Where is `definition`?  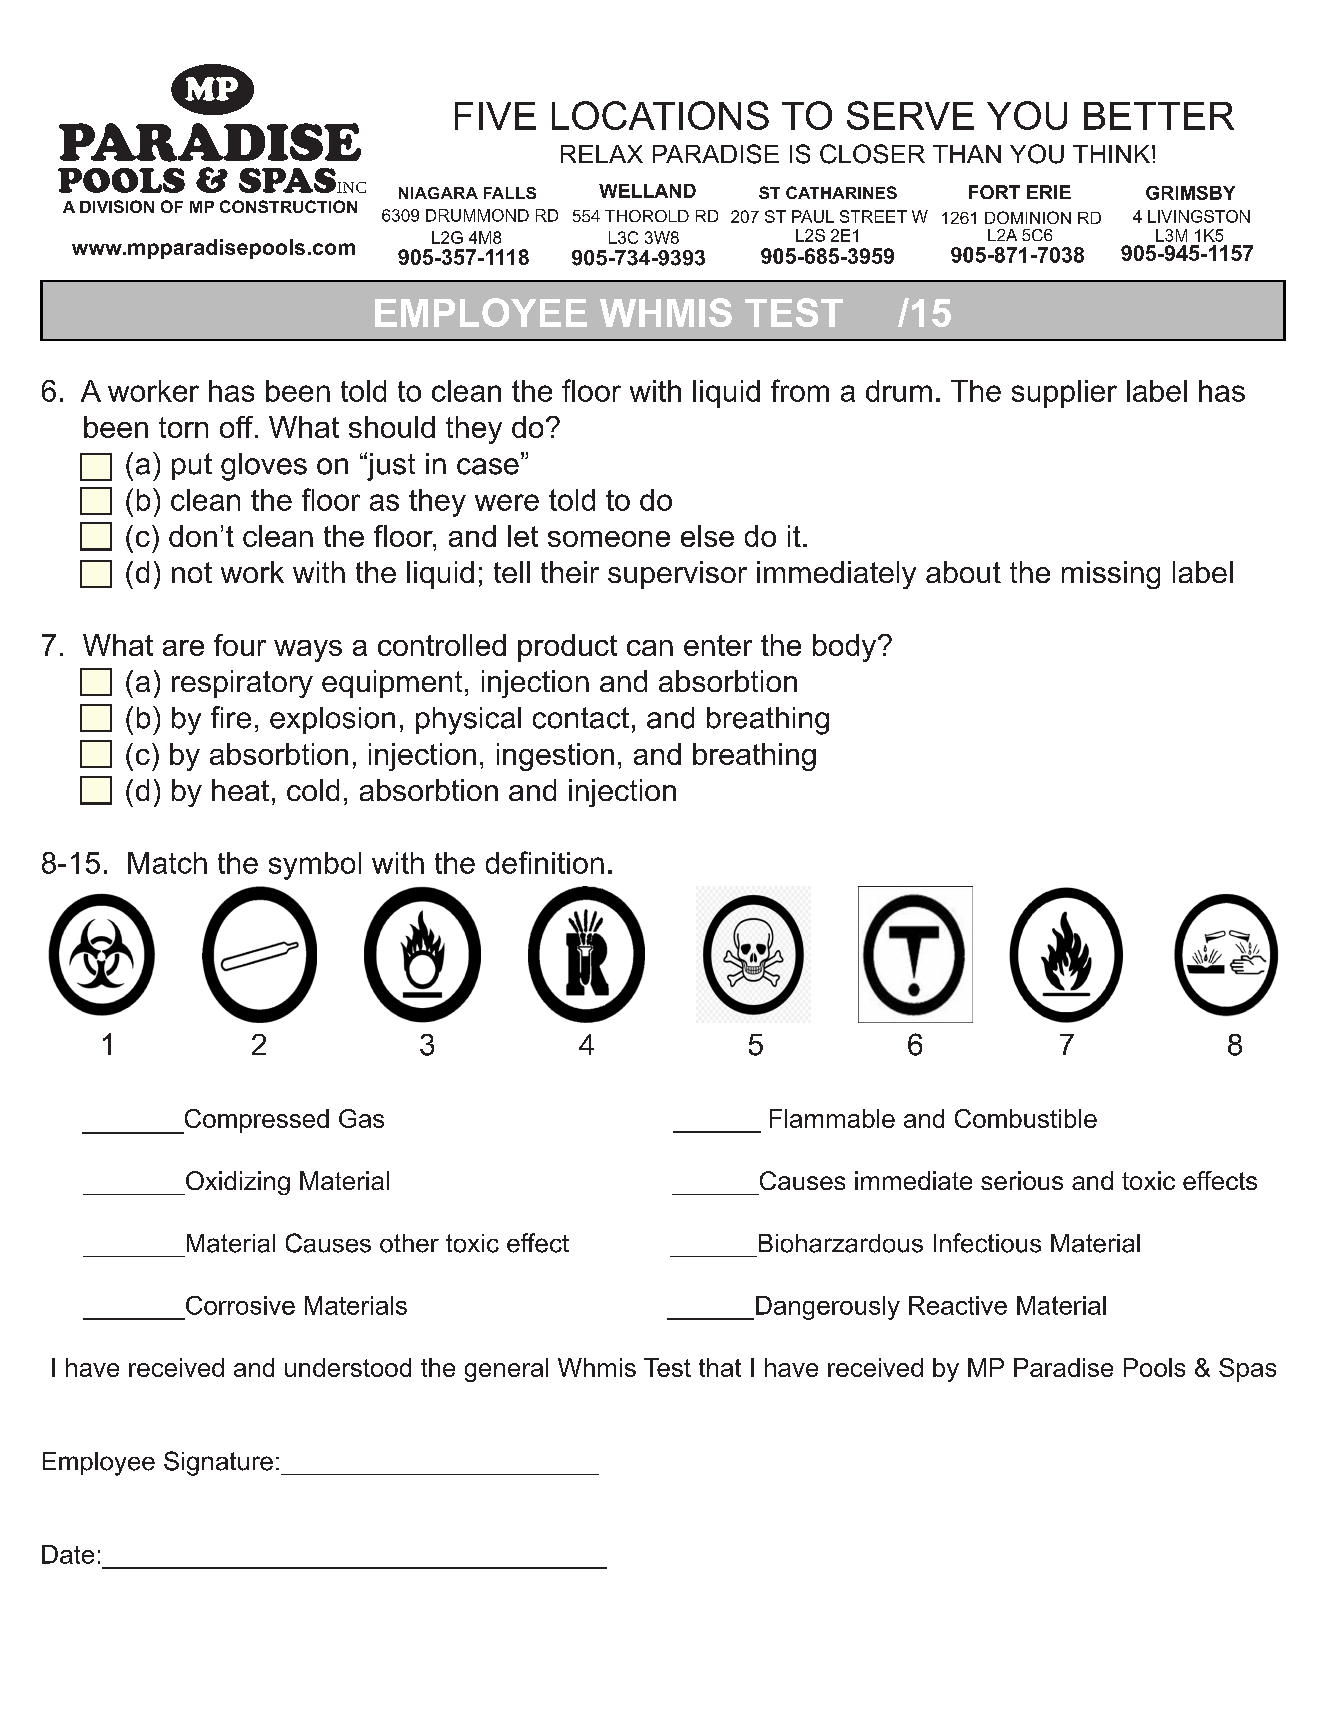 definition is located at coordinates (545, 862).
